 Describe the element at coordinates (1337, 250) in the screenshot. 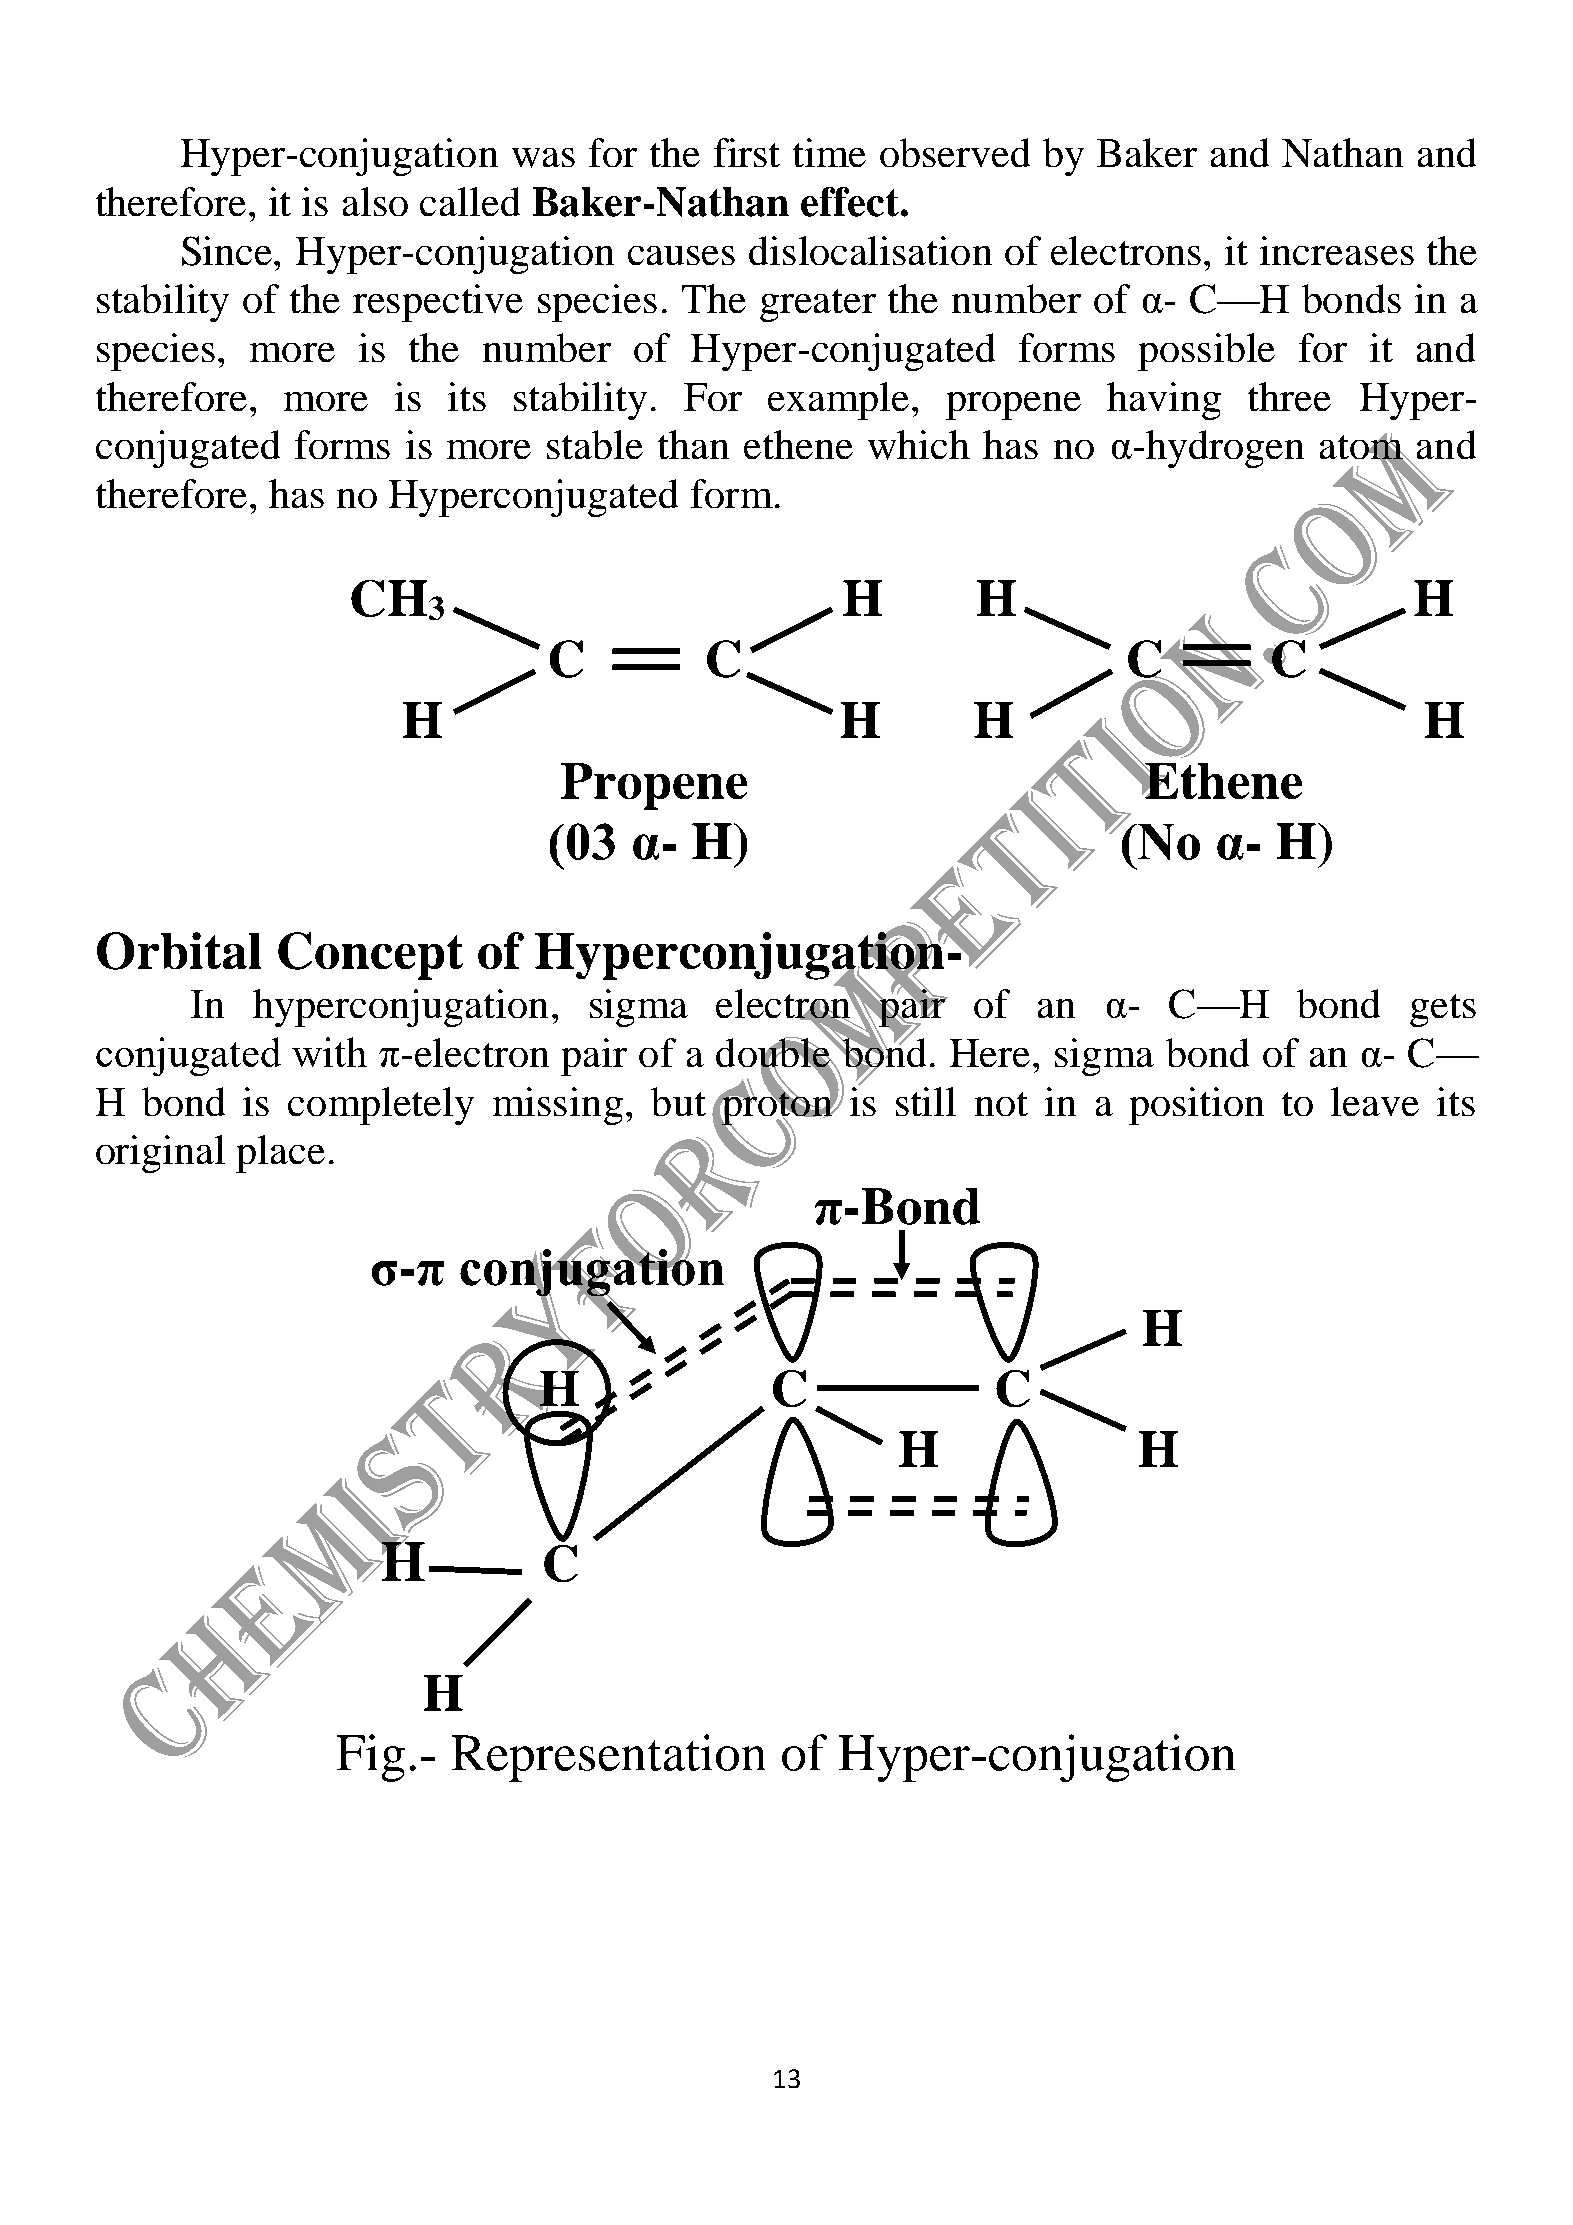

I see `increases` at that location.
